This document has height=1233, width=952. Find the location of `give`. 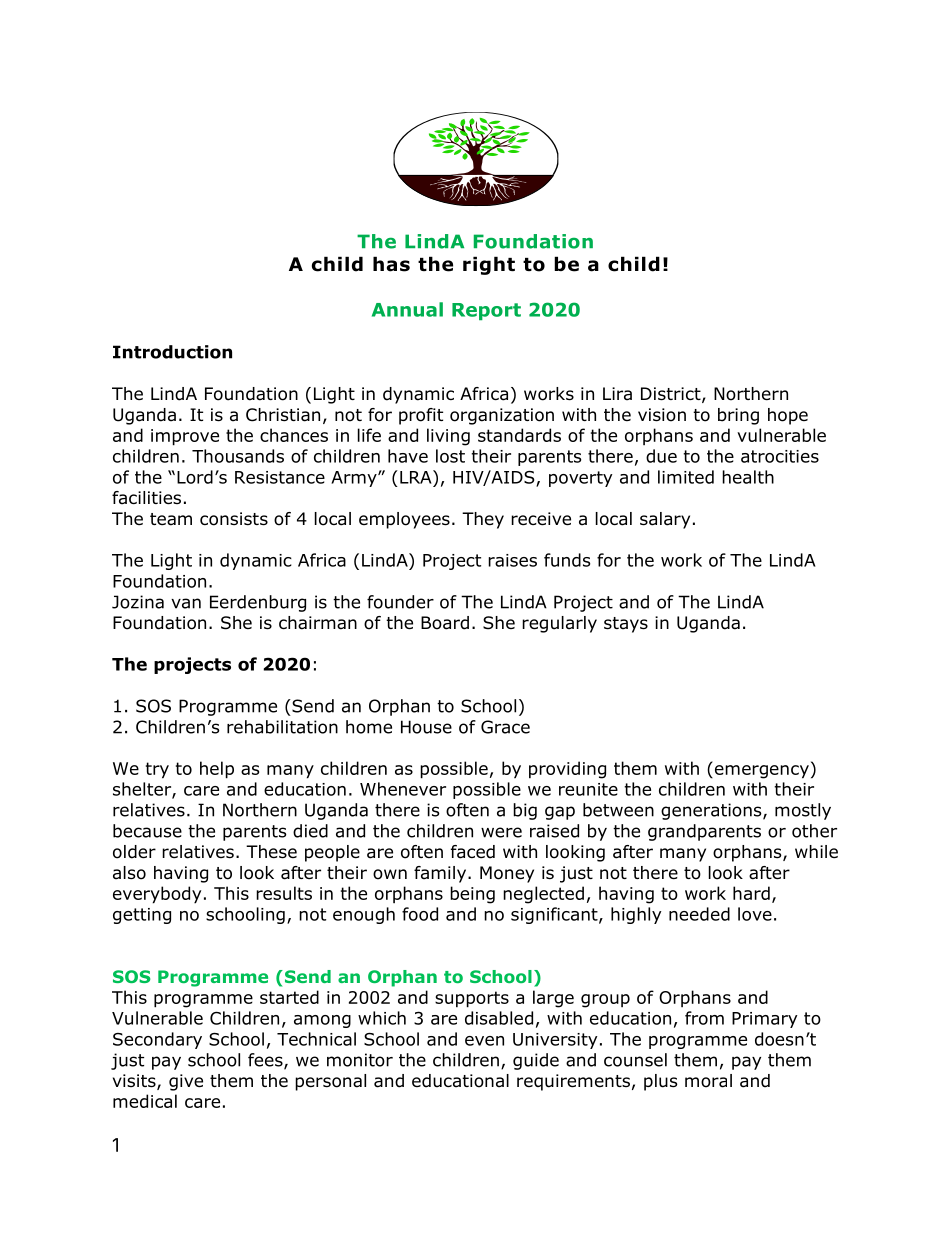

give is located at coordinates (186, 1082).
